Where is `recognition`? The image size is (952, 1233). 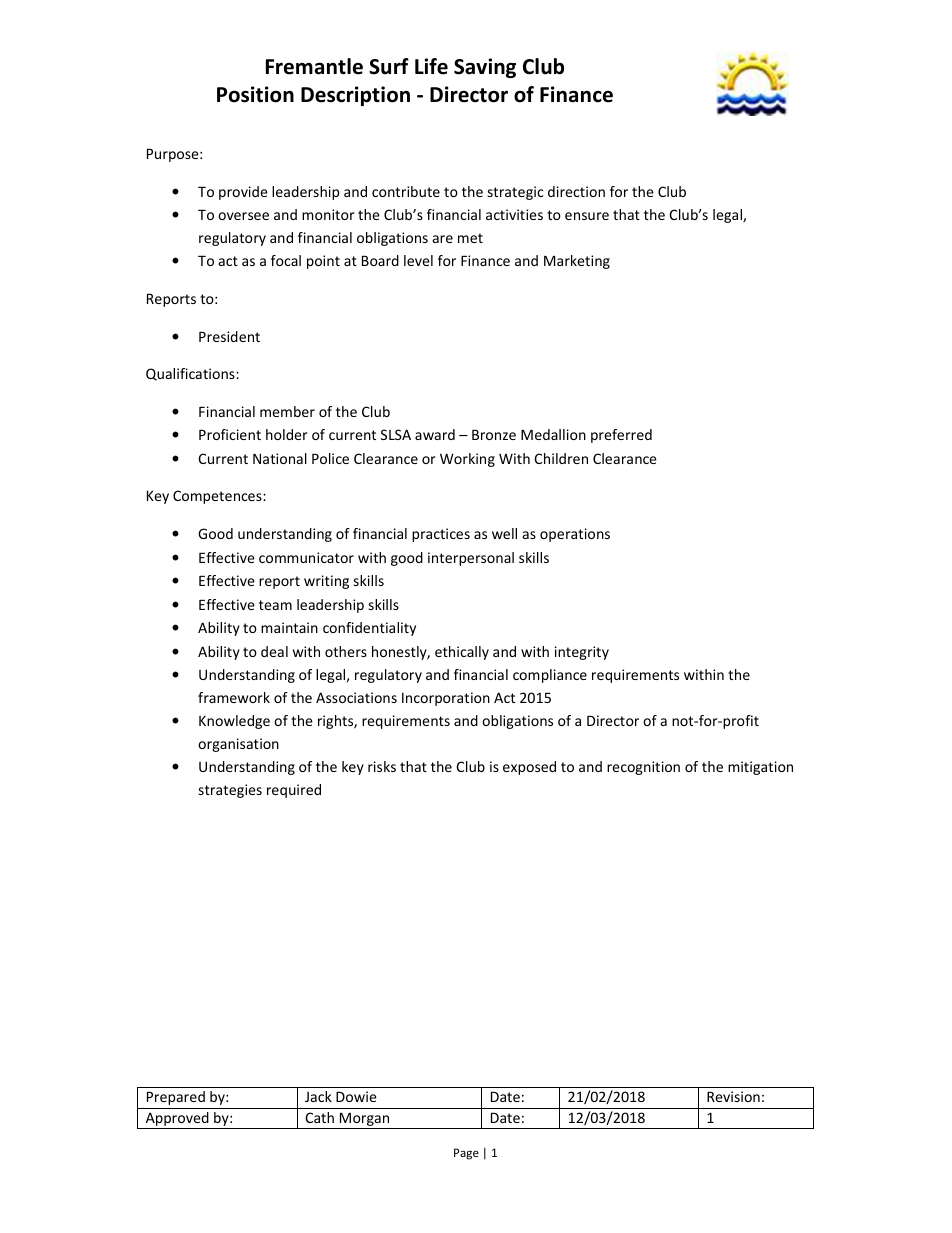 recognition is located at coordinates (643, 768).
